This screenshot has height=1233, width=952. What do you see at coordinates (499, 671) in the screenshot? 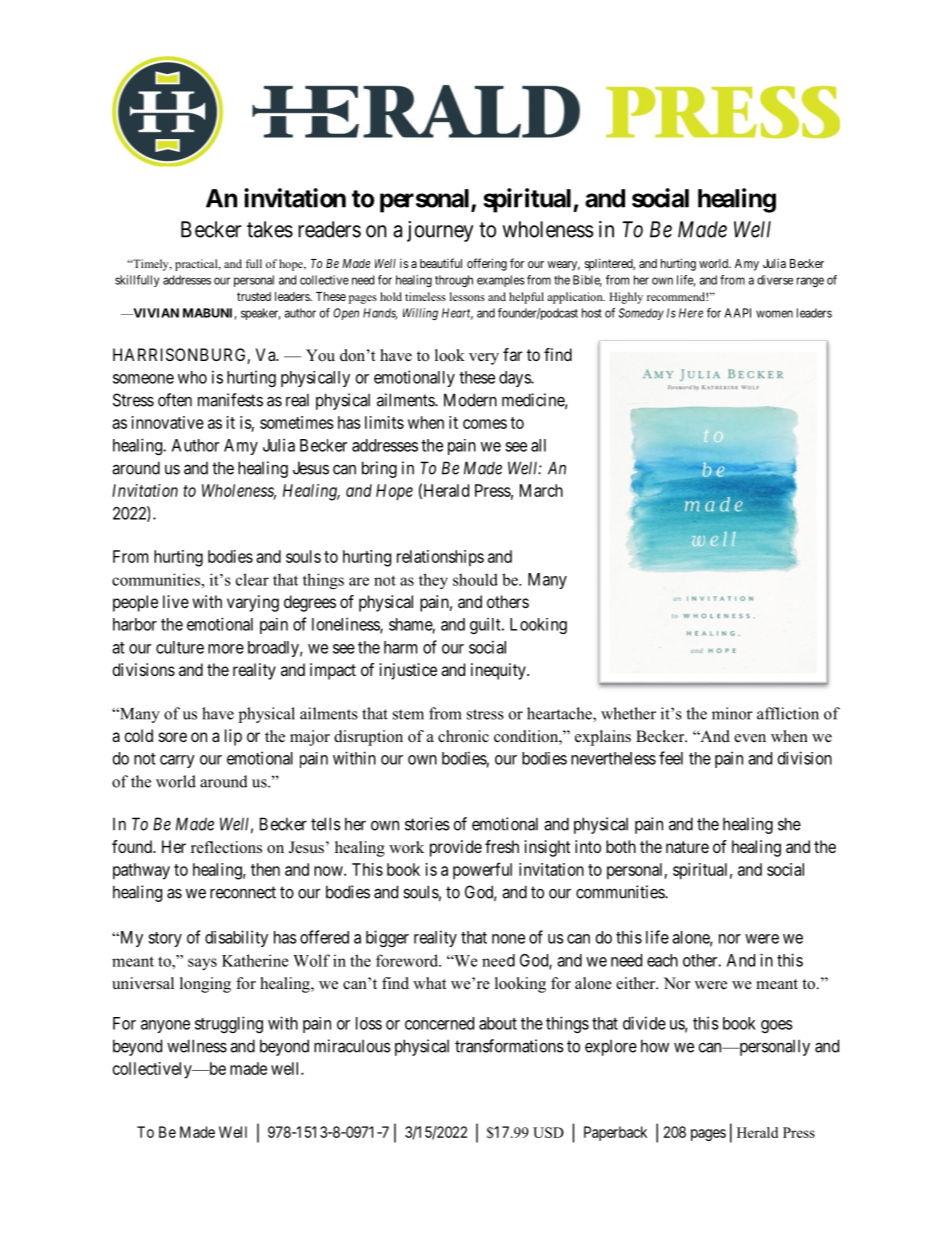
I see `inequity` at bounding box center [499, 671].
